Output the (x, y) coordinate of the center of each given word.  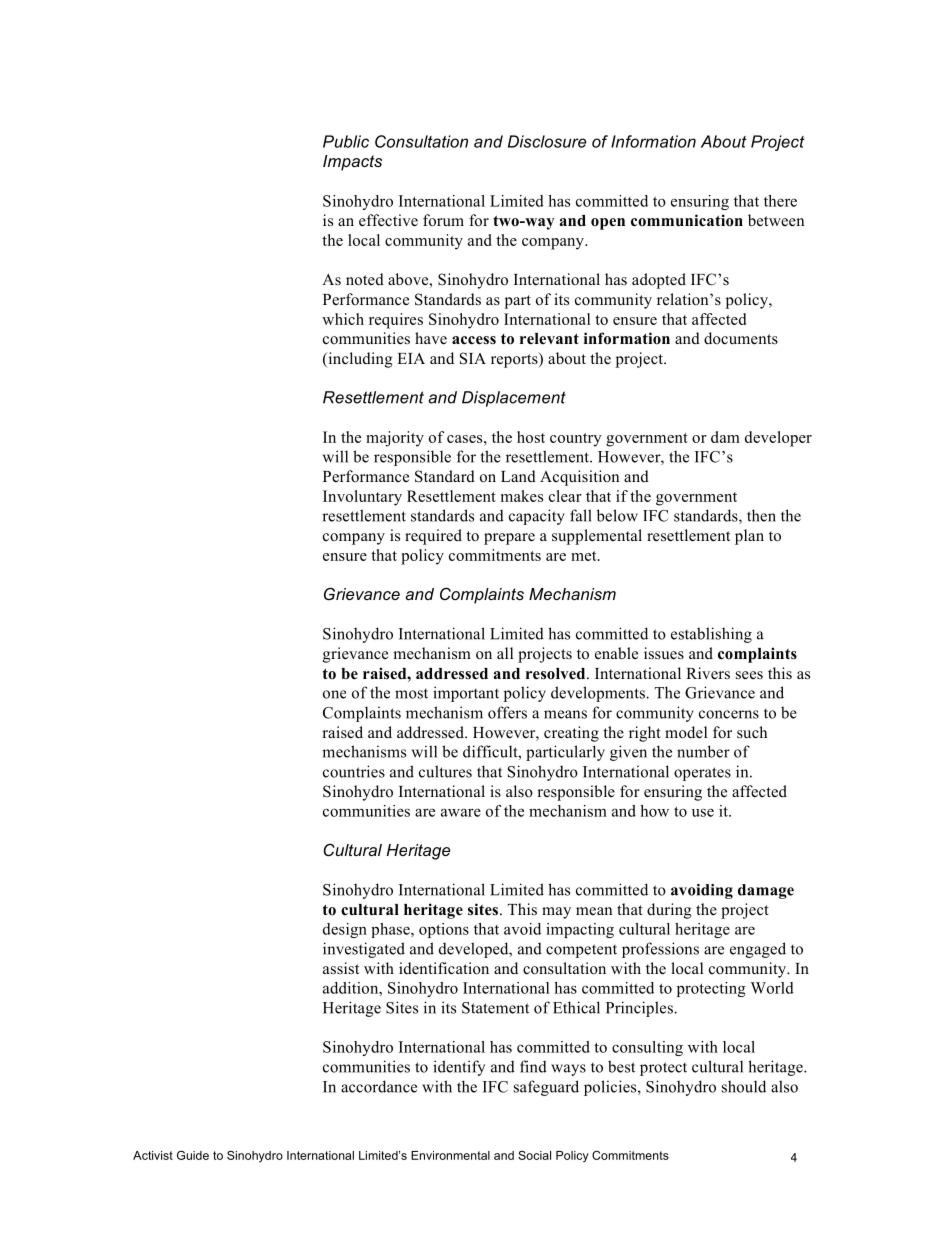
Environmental (450, 1155)
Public (346, 141)
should (744, 1086)
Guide (193, 1155)
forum (443, 220)
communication (687, 220)
